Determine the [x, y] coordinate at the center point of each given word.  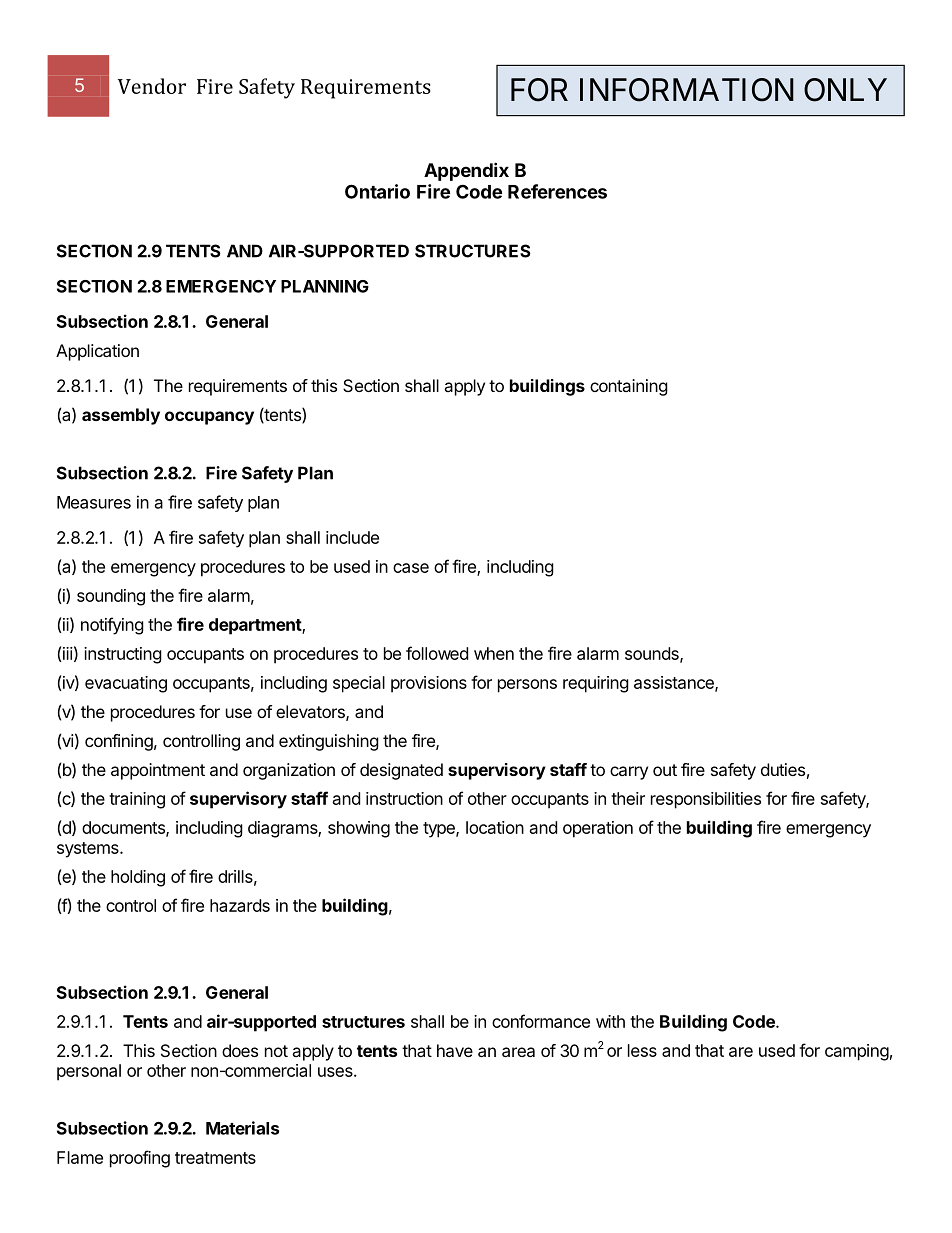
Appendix [466, 171]
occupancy [209, 418]
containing [629, 387]
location [495, 827]
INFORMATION [687, 90]
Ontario [377, 191]
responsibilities [706, 800]
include [352, 537]
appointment [158, 771]
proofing [140, 1159]
